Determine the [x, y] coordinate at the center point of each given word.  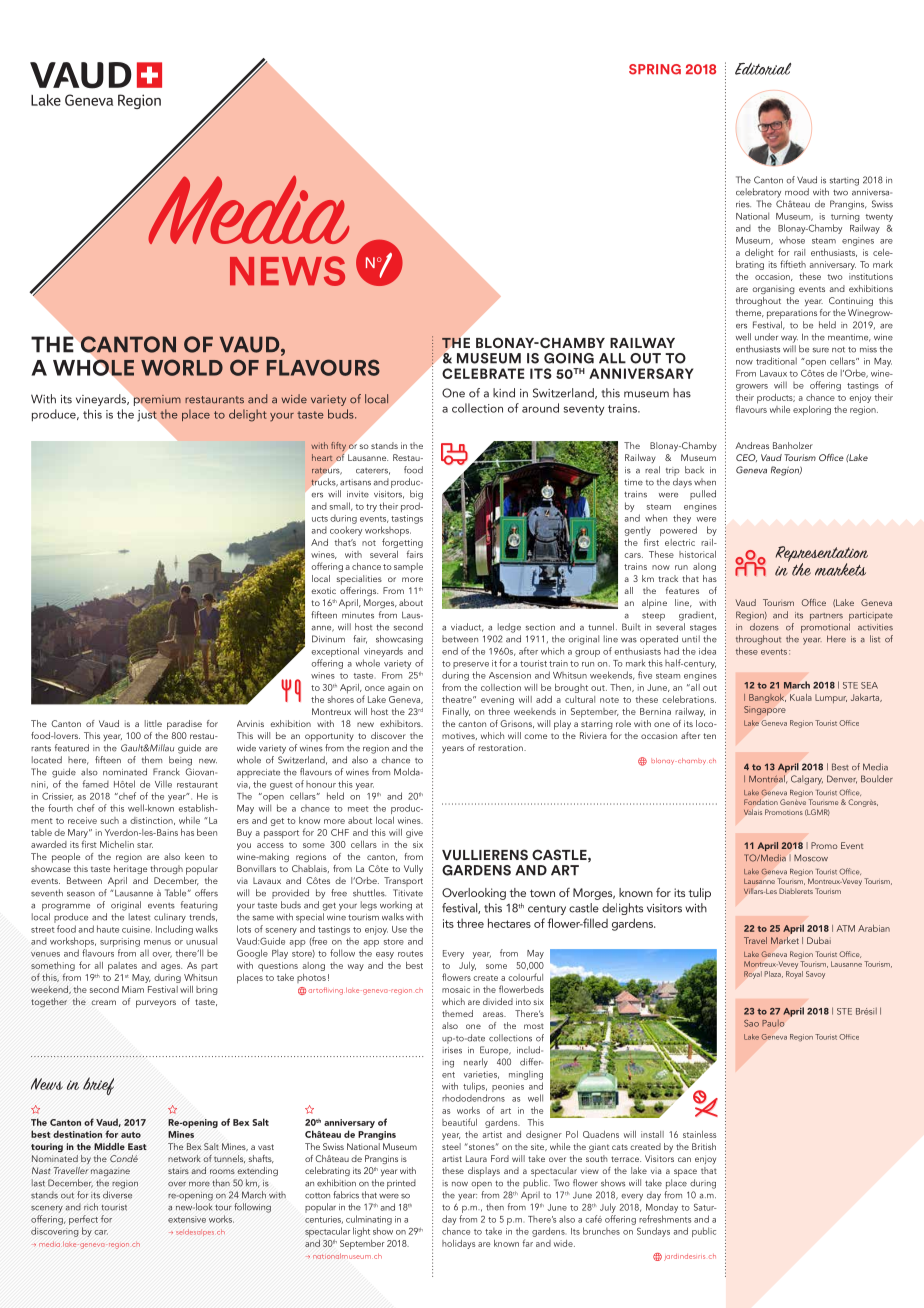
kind [504, 393]
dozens [764, 627]
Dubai [819, 940]
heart [322, 457]
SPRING [655, 69]
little [153, 723]
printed [401, 1184]
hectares [509, 923]
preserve [471, 667]
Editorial [763, 69]
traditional [776, 361]
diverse [117, 1195]
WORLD [182, 367]
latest [139, 917]
